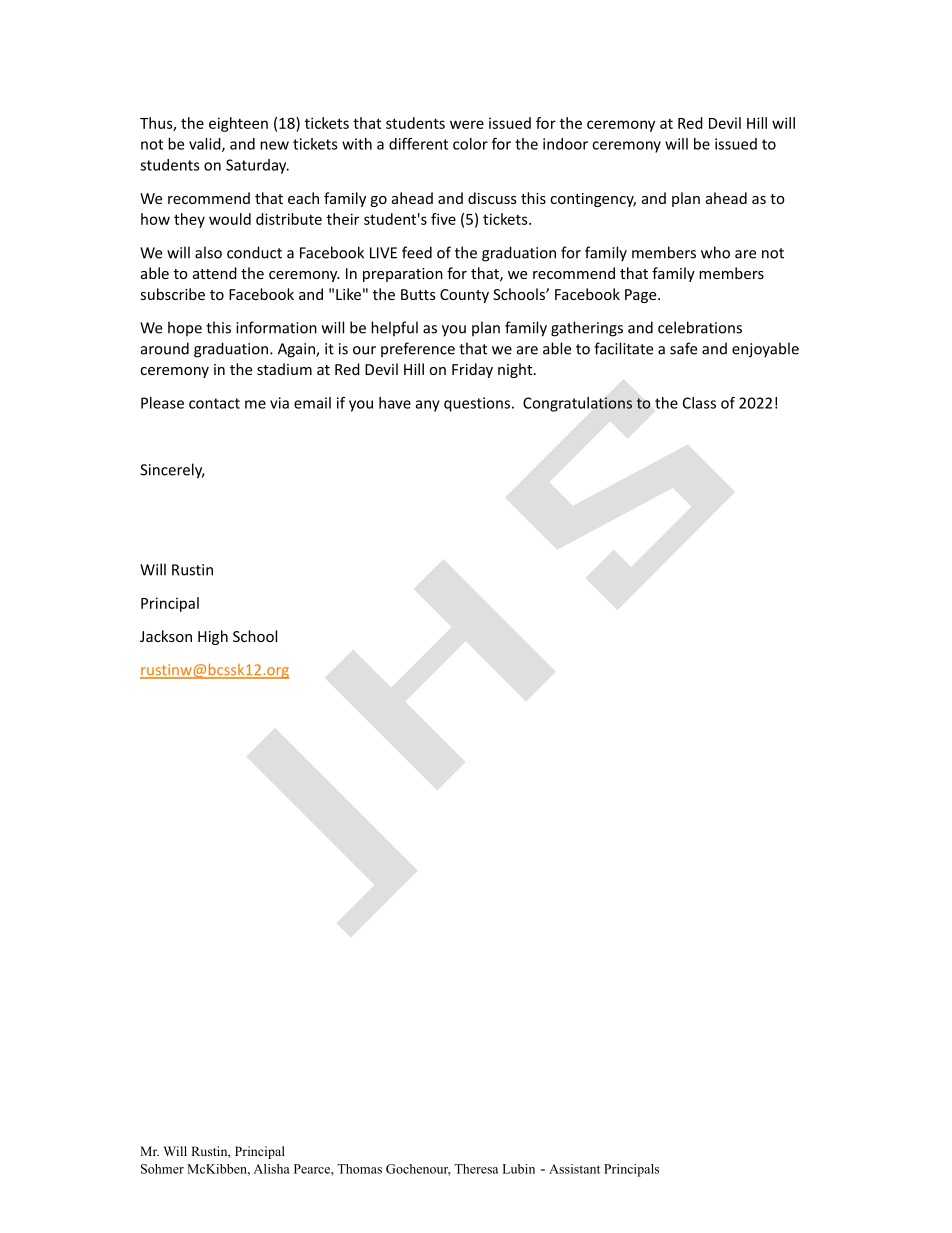  Describe the element at coordinates (271, 1169) in the document. I see `Alisha` at that location.
